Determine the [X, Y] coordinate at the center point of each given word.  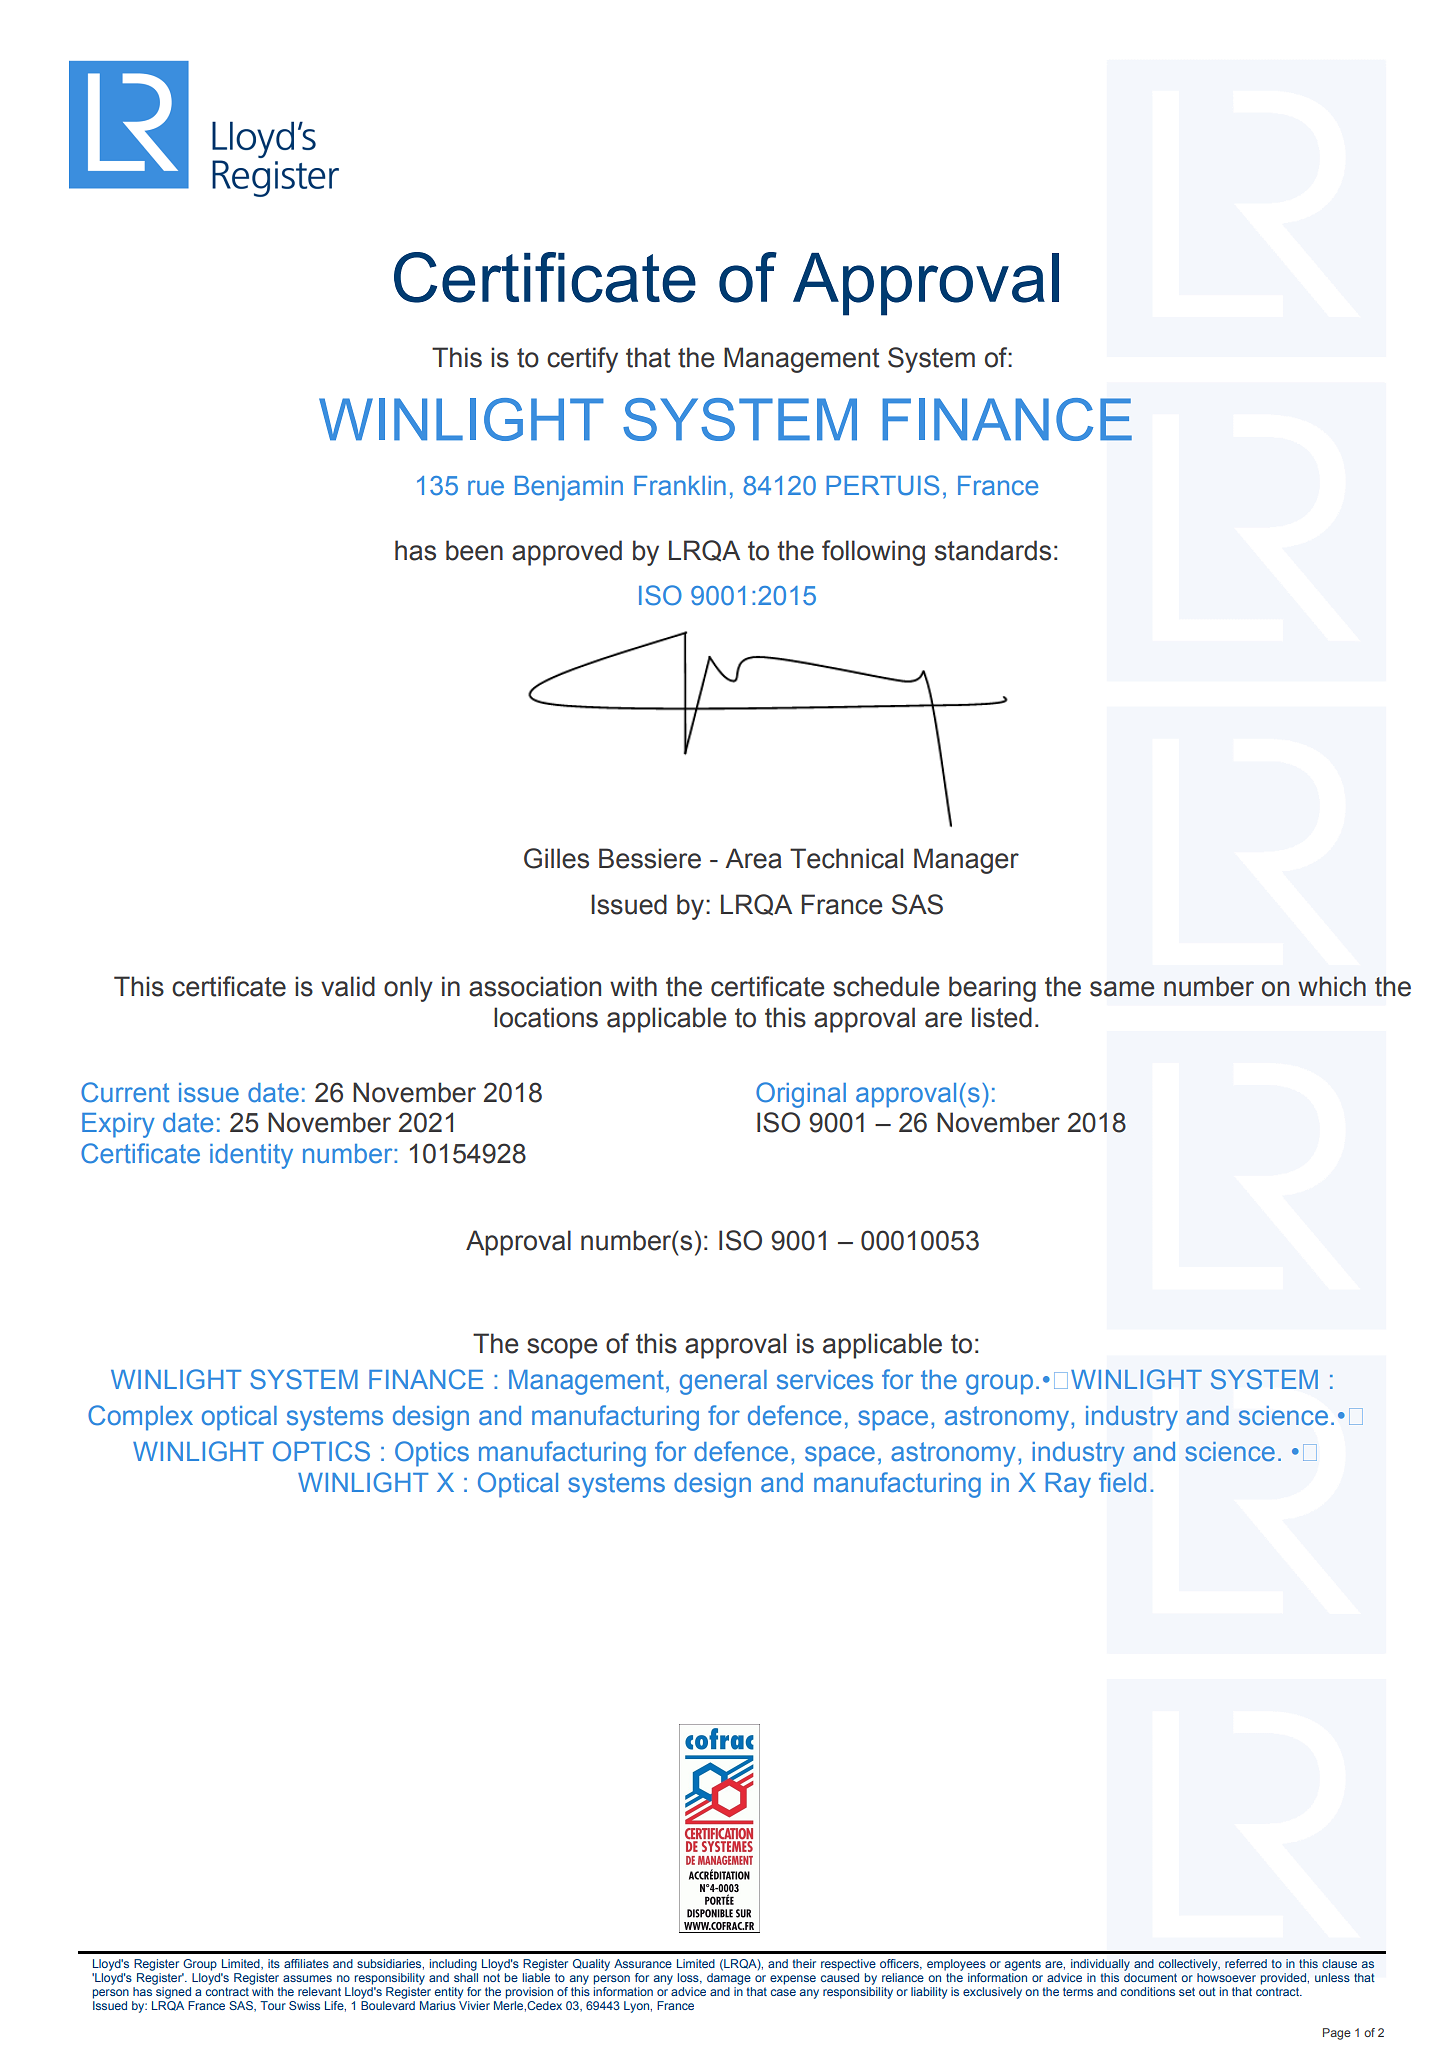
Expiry [118, 1125]
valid [348, 986]
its [274, 1963]
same [1122, 989]
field [1122, 1482]
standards [993, 550]
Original [801, 1095]
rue [486, 488]
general [723, 1382]
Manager [966, 861]
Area [753, 858]
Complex [140, 1418]
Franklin [680, 486]
